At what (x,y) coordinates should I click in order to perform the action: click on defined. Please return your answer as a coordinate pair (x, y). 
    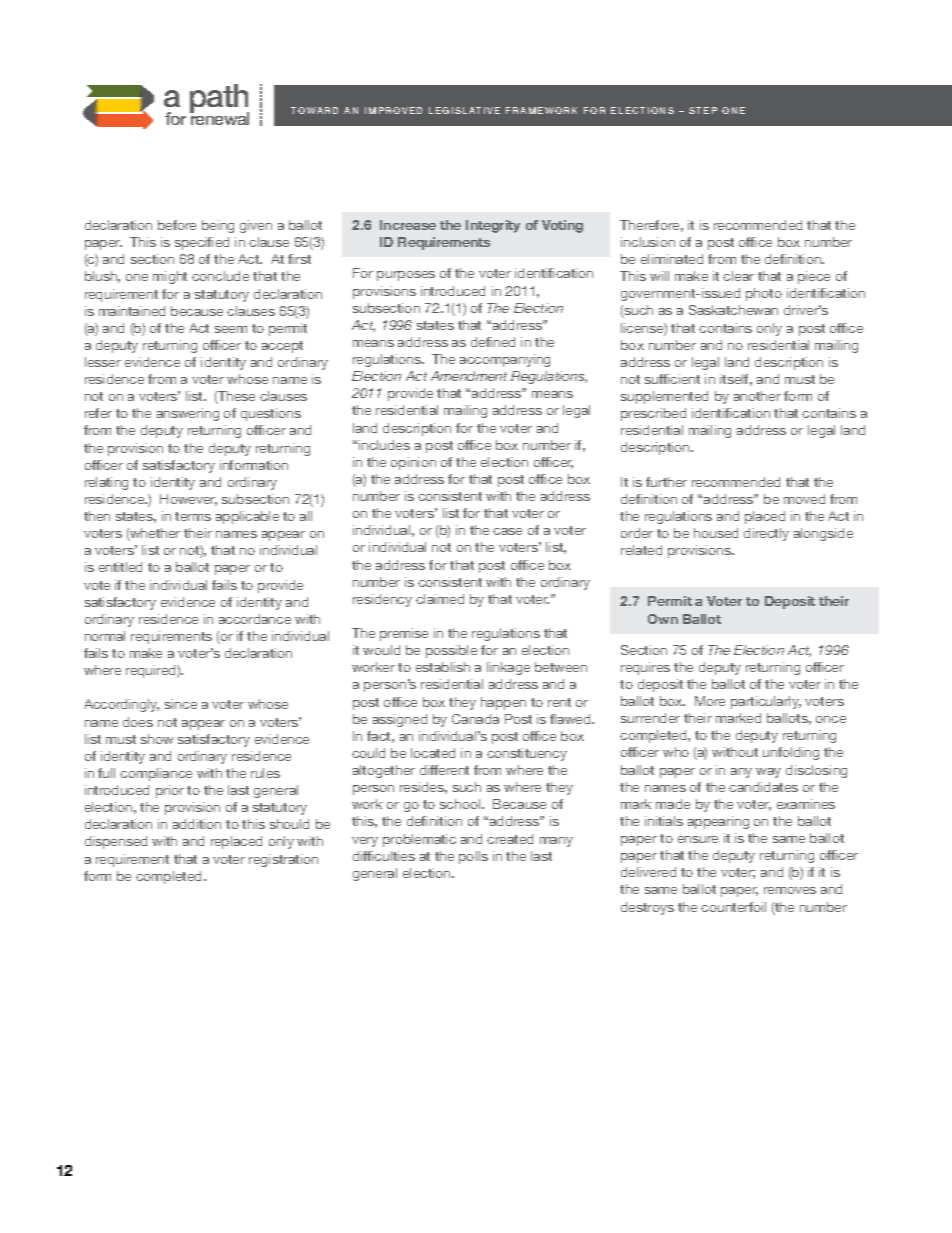
    Looking at the image, I should click on (493, 342).
